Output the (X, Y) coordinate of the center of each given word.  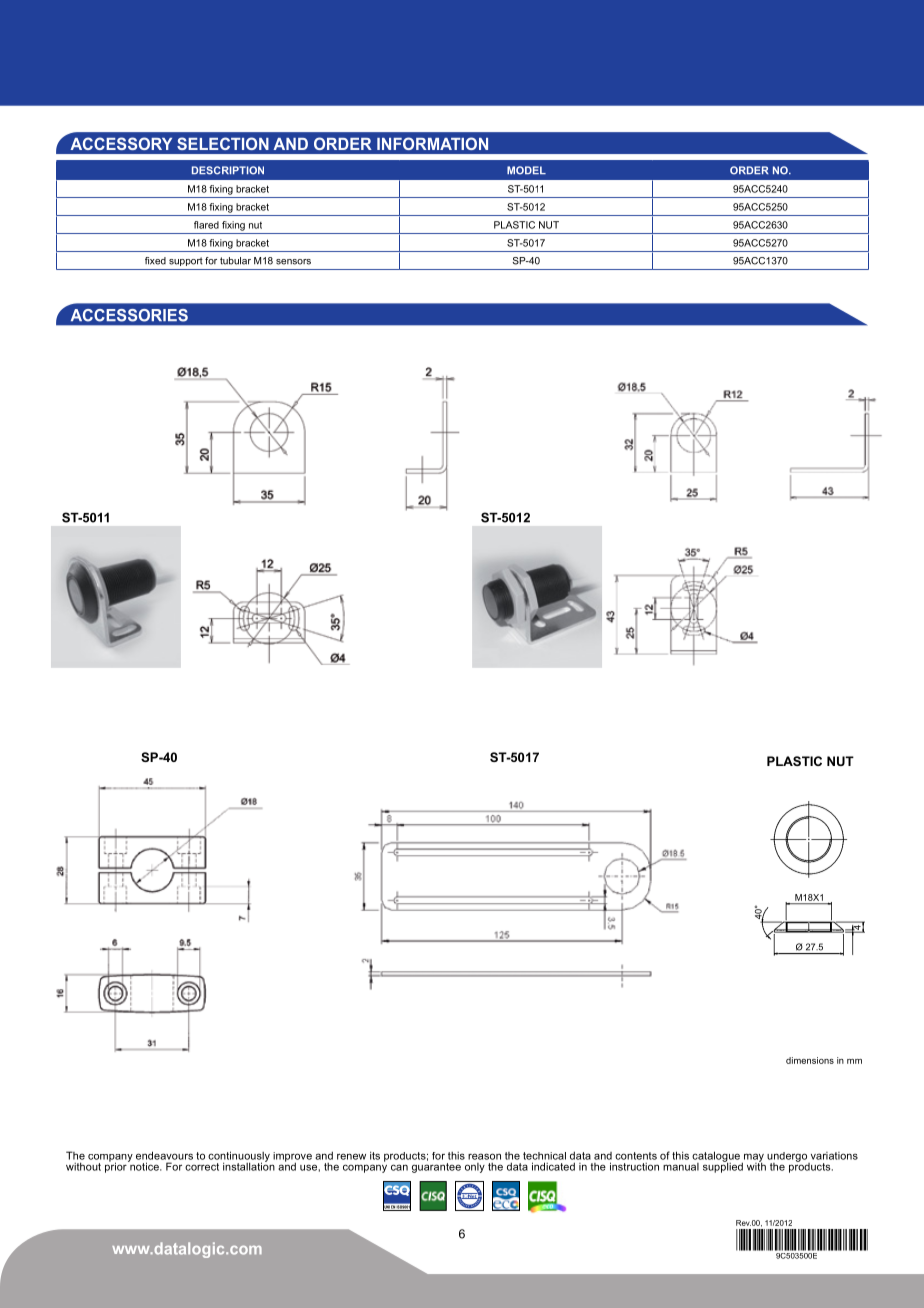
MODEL (526, 170)
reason (484, 1156)
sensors (293, 262)
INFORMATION (432, 143)
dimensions (810, 1060)
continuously (239, 1157)
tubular (235, 261)
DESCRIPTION (228, 170)
